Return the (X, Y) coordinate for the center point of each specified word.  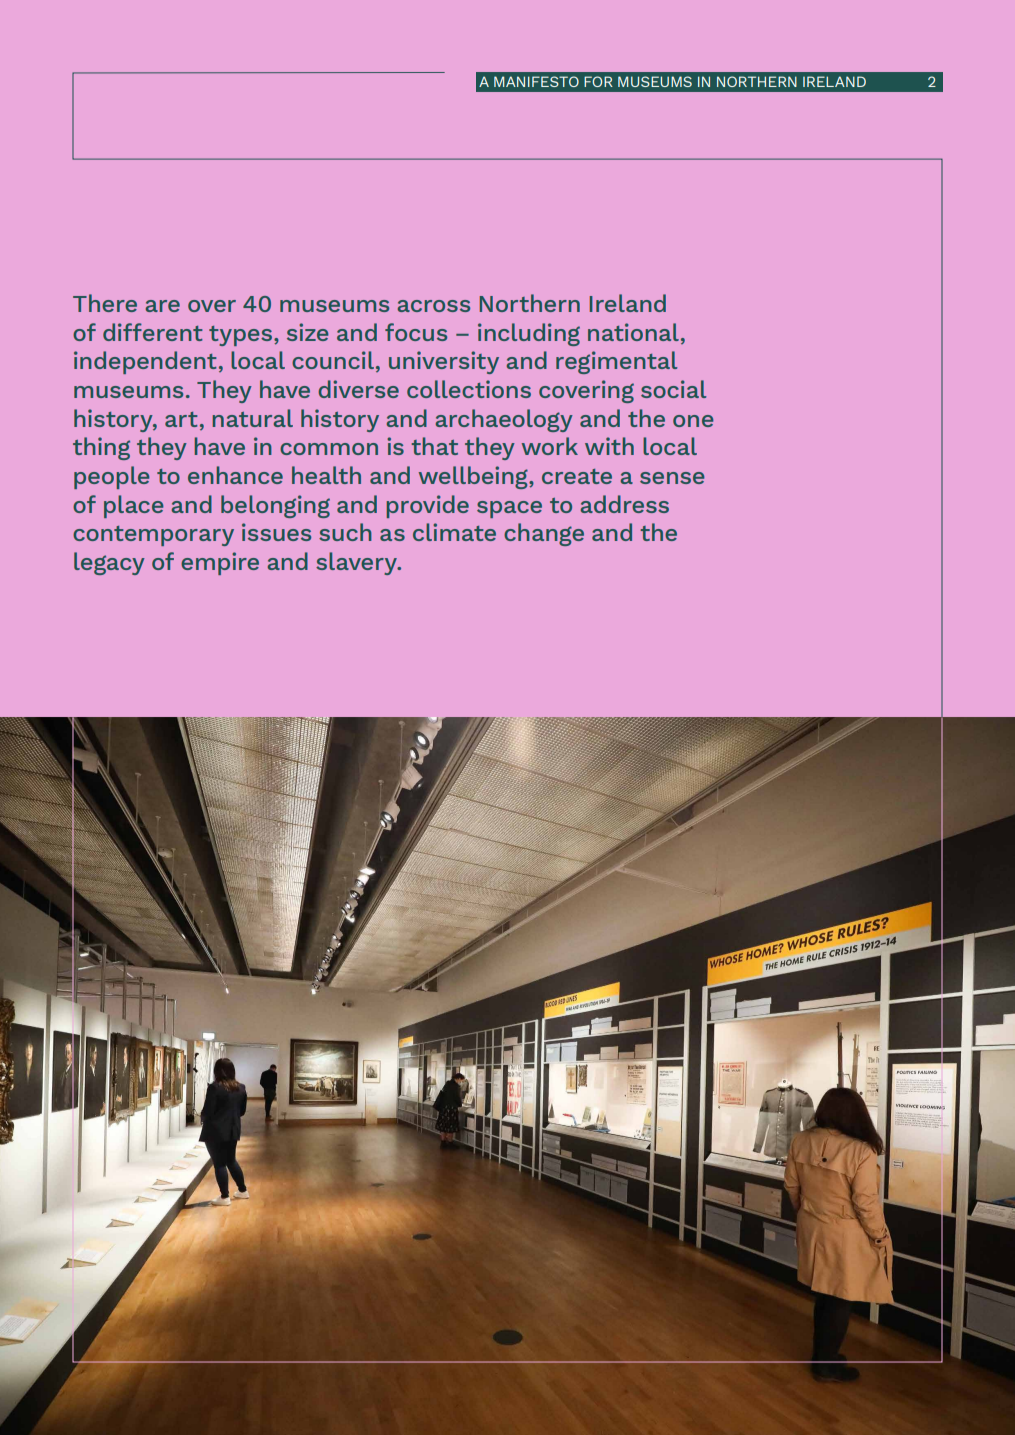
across (434, 306)
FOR (598, 81)
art (181, 419)
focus (416, 332)
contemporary (153, 536)
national (633, 332)
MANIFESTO (536, 81)
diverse (358, 389)
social (673, 389)
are (163, 306)
